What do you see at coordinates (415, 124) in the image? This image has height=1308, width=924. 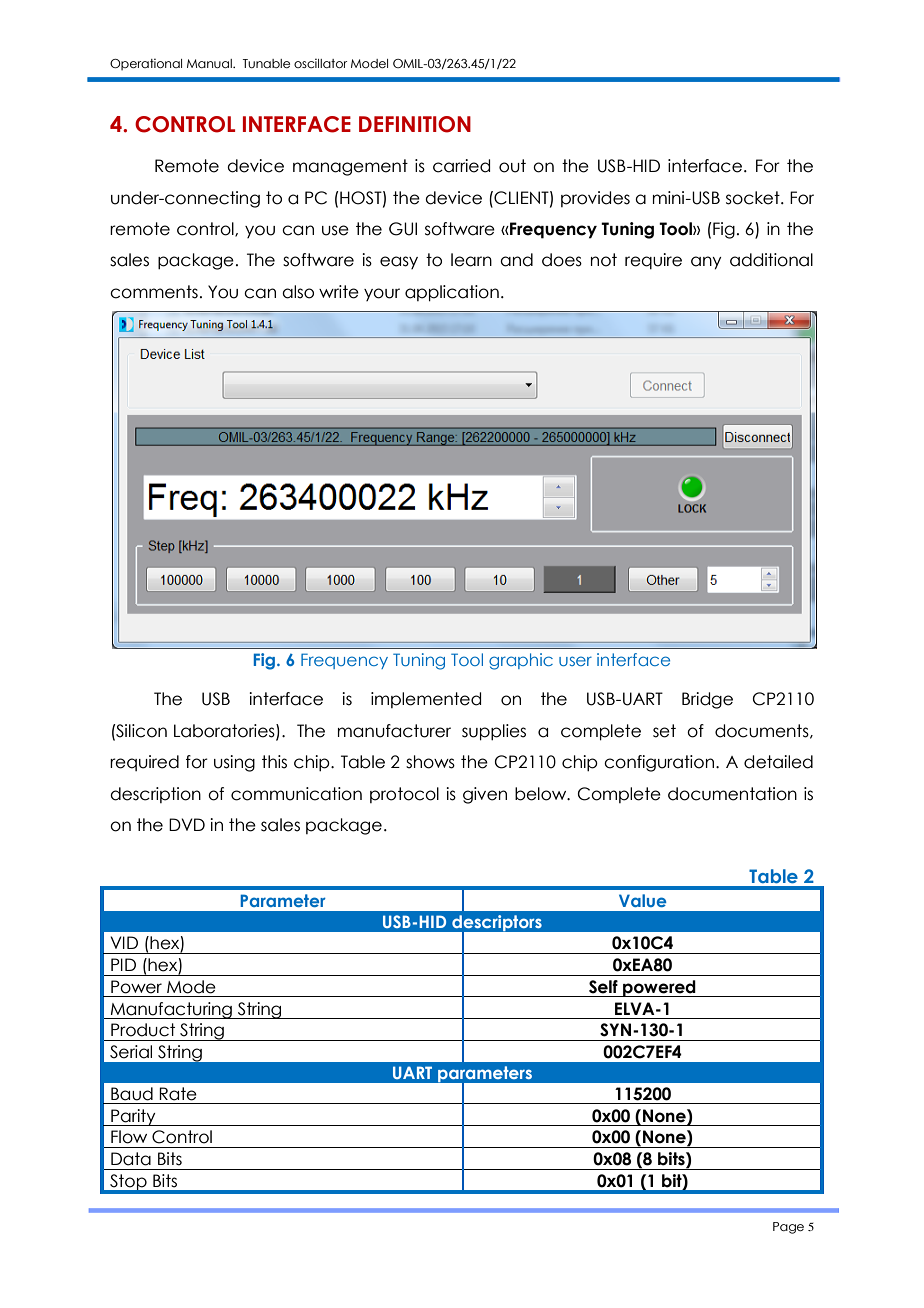 I see `DEFINITION` at bounding box center [415, 124].
